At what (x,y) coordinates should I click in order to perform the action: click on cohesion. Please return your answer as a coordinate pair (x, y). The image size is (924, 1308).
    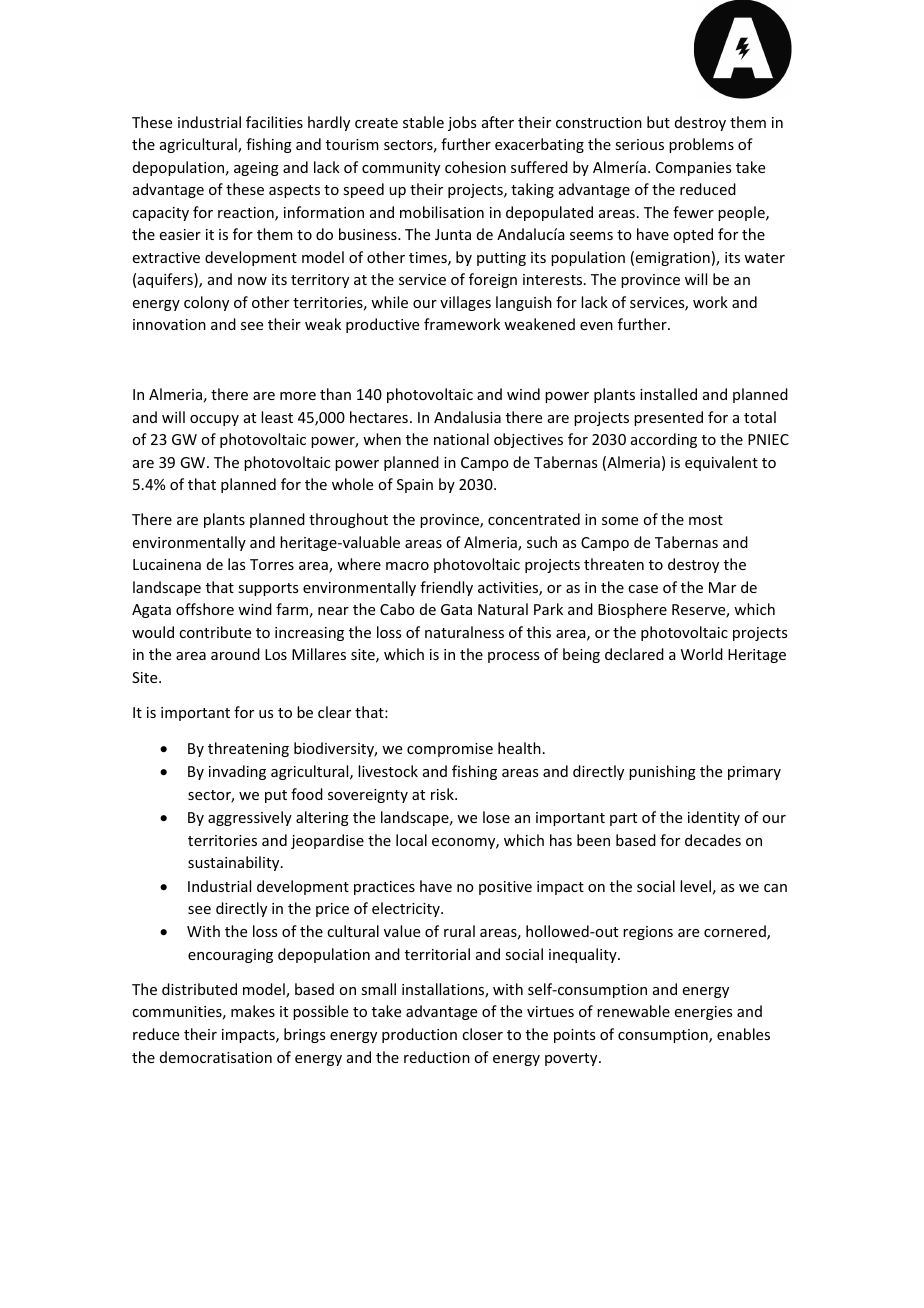
    Looking at the image, I should click on (475, 167).
